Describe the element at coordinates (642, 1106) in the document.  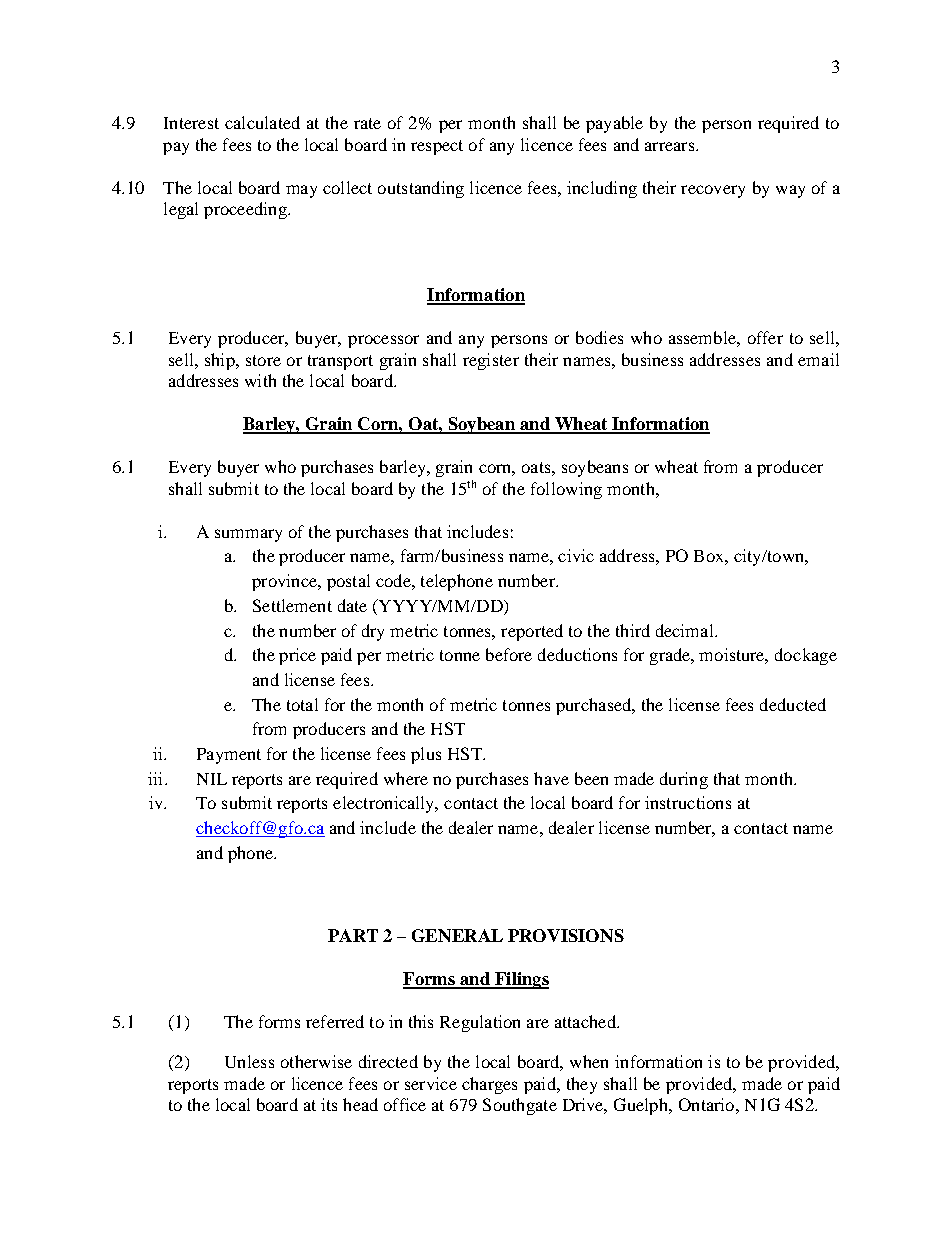
I see `Guelph` at that location.
